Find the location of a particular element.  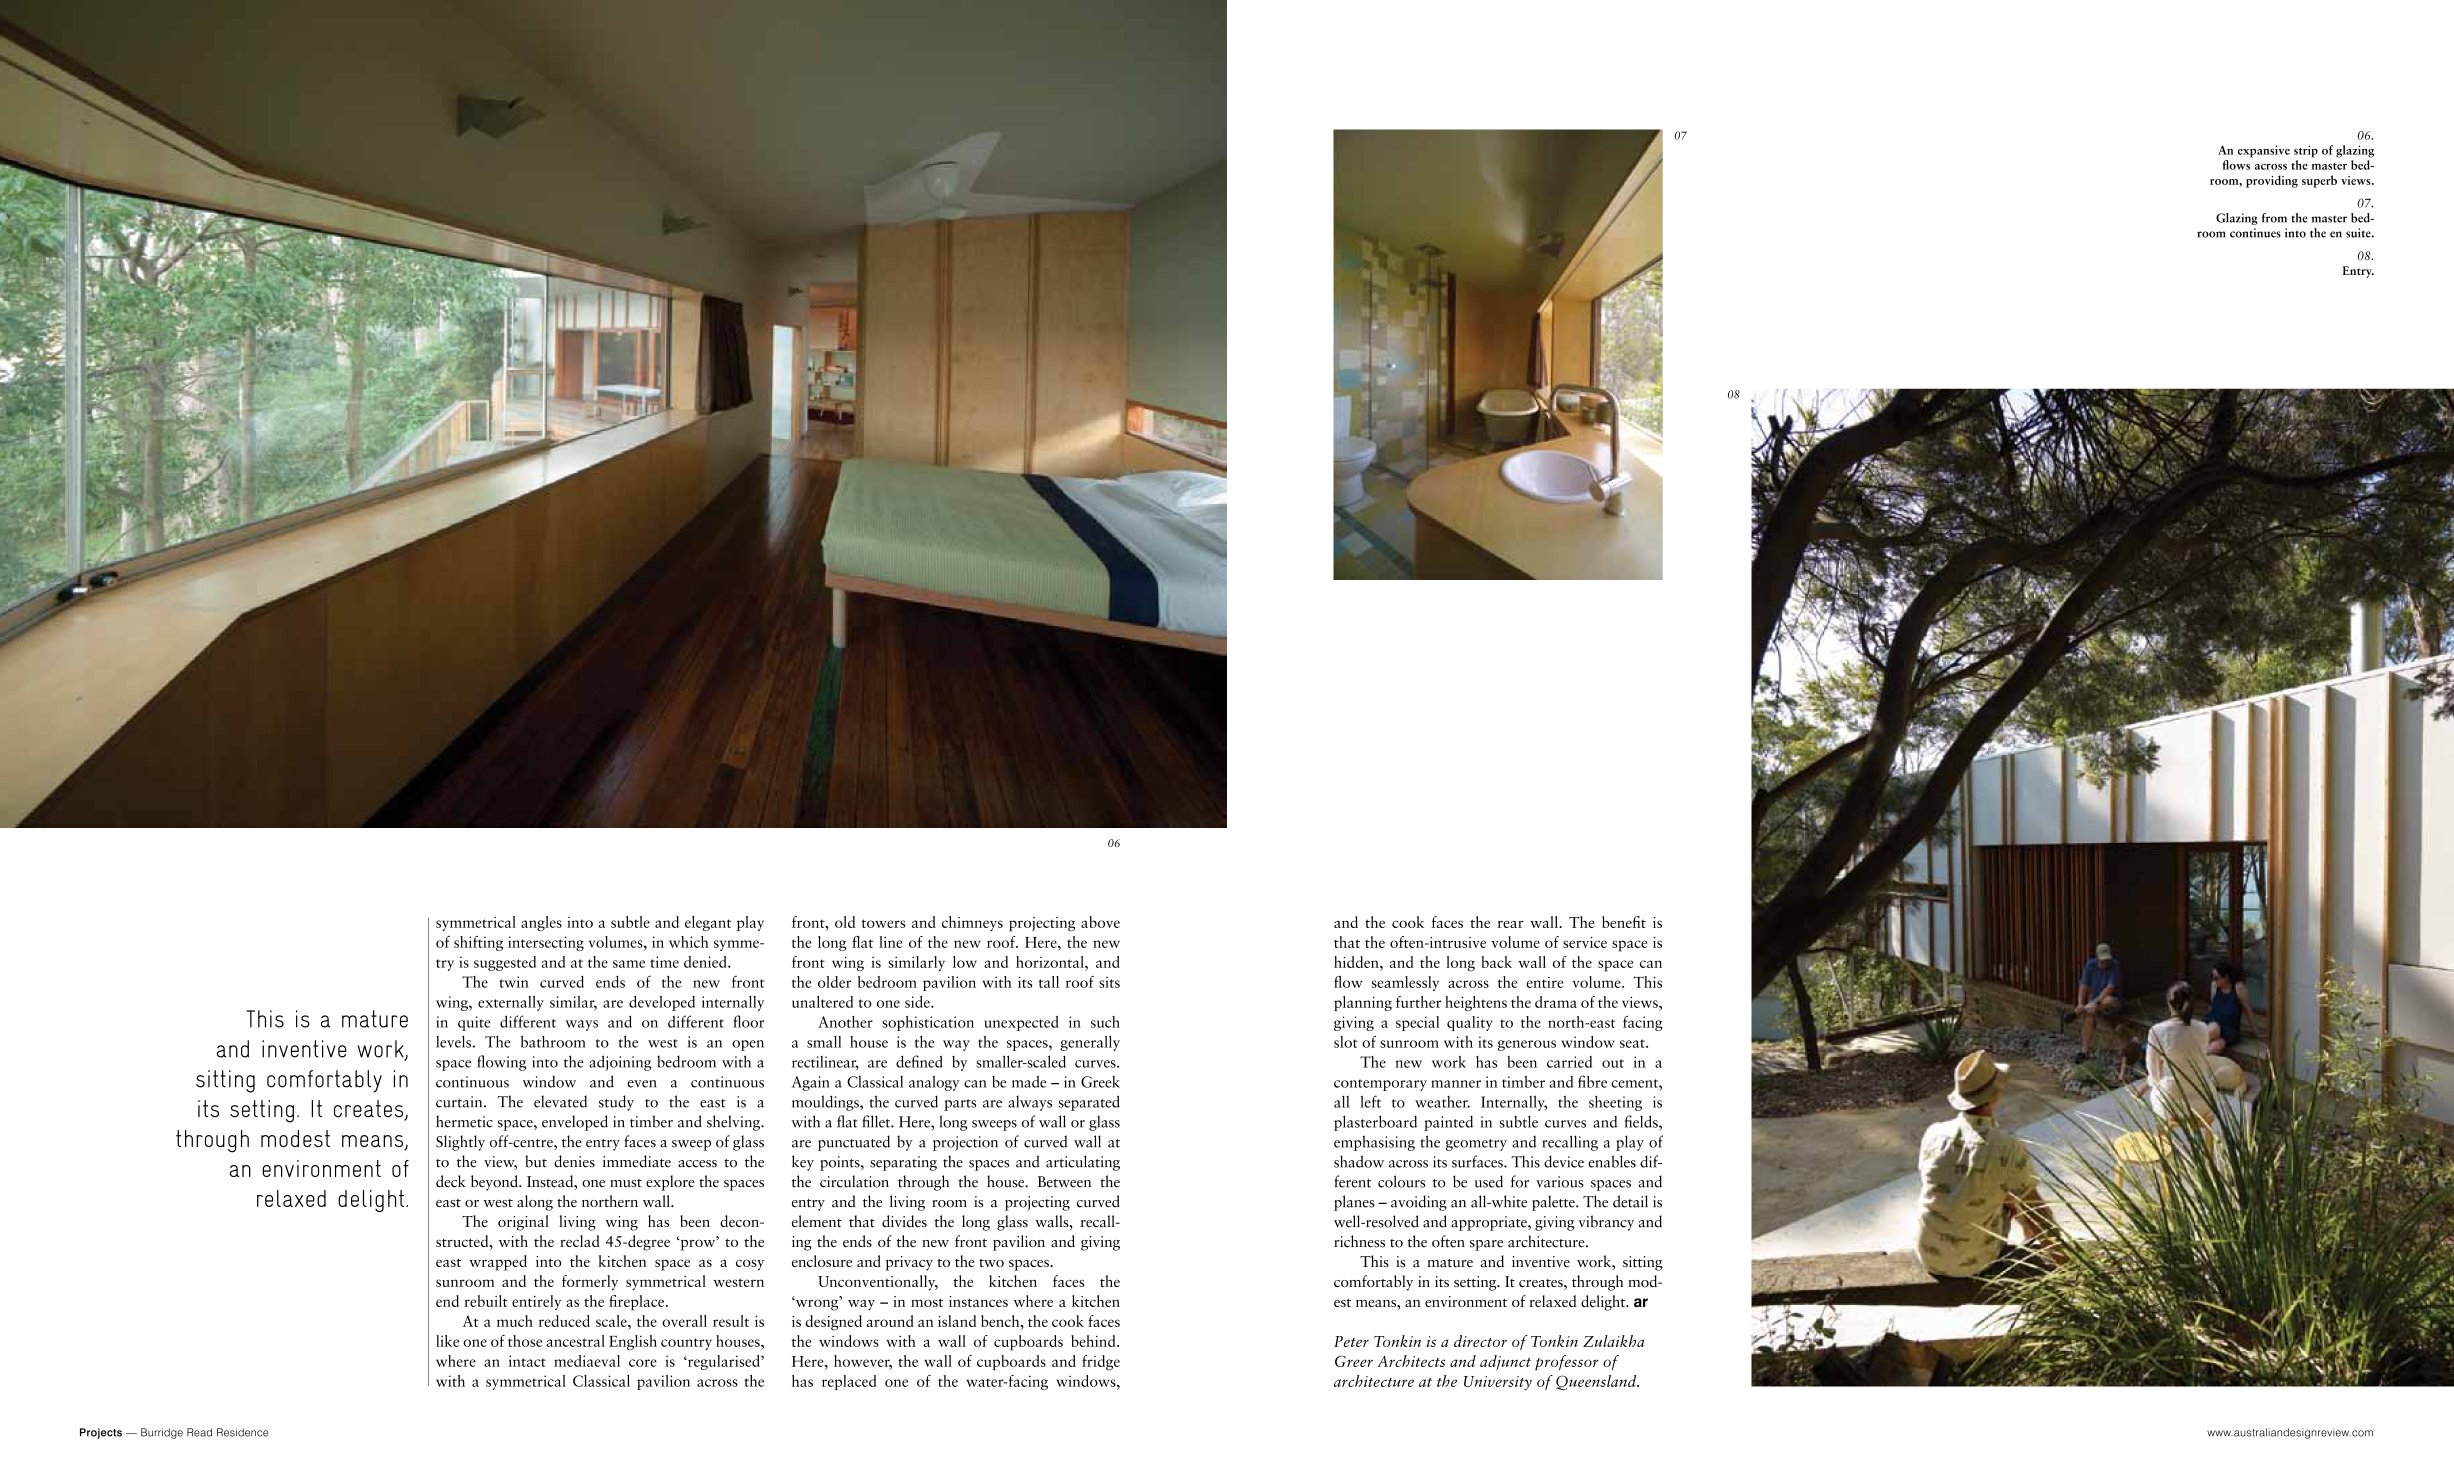

Queensland is located at coordinates (1597, 1383).
